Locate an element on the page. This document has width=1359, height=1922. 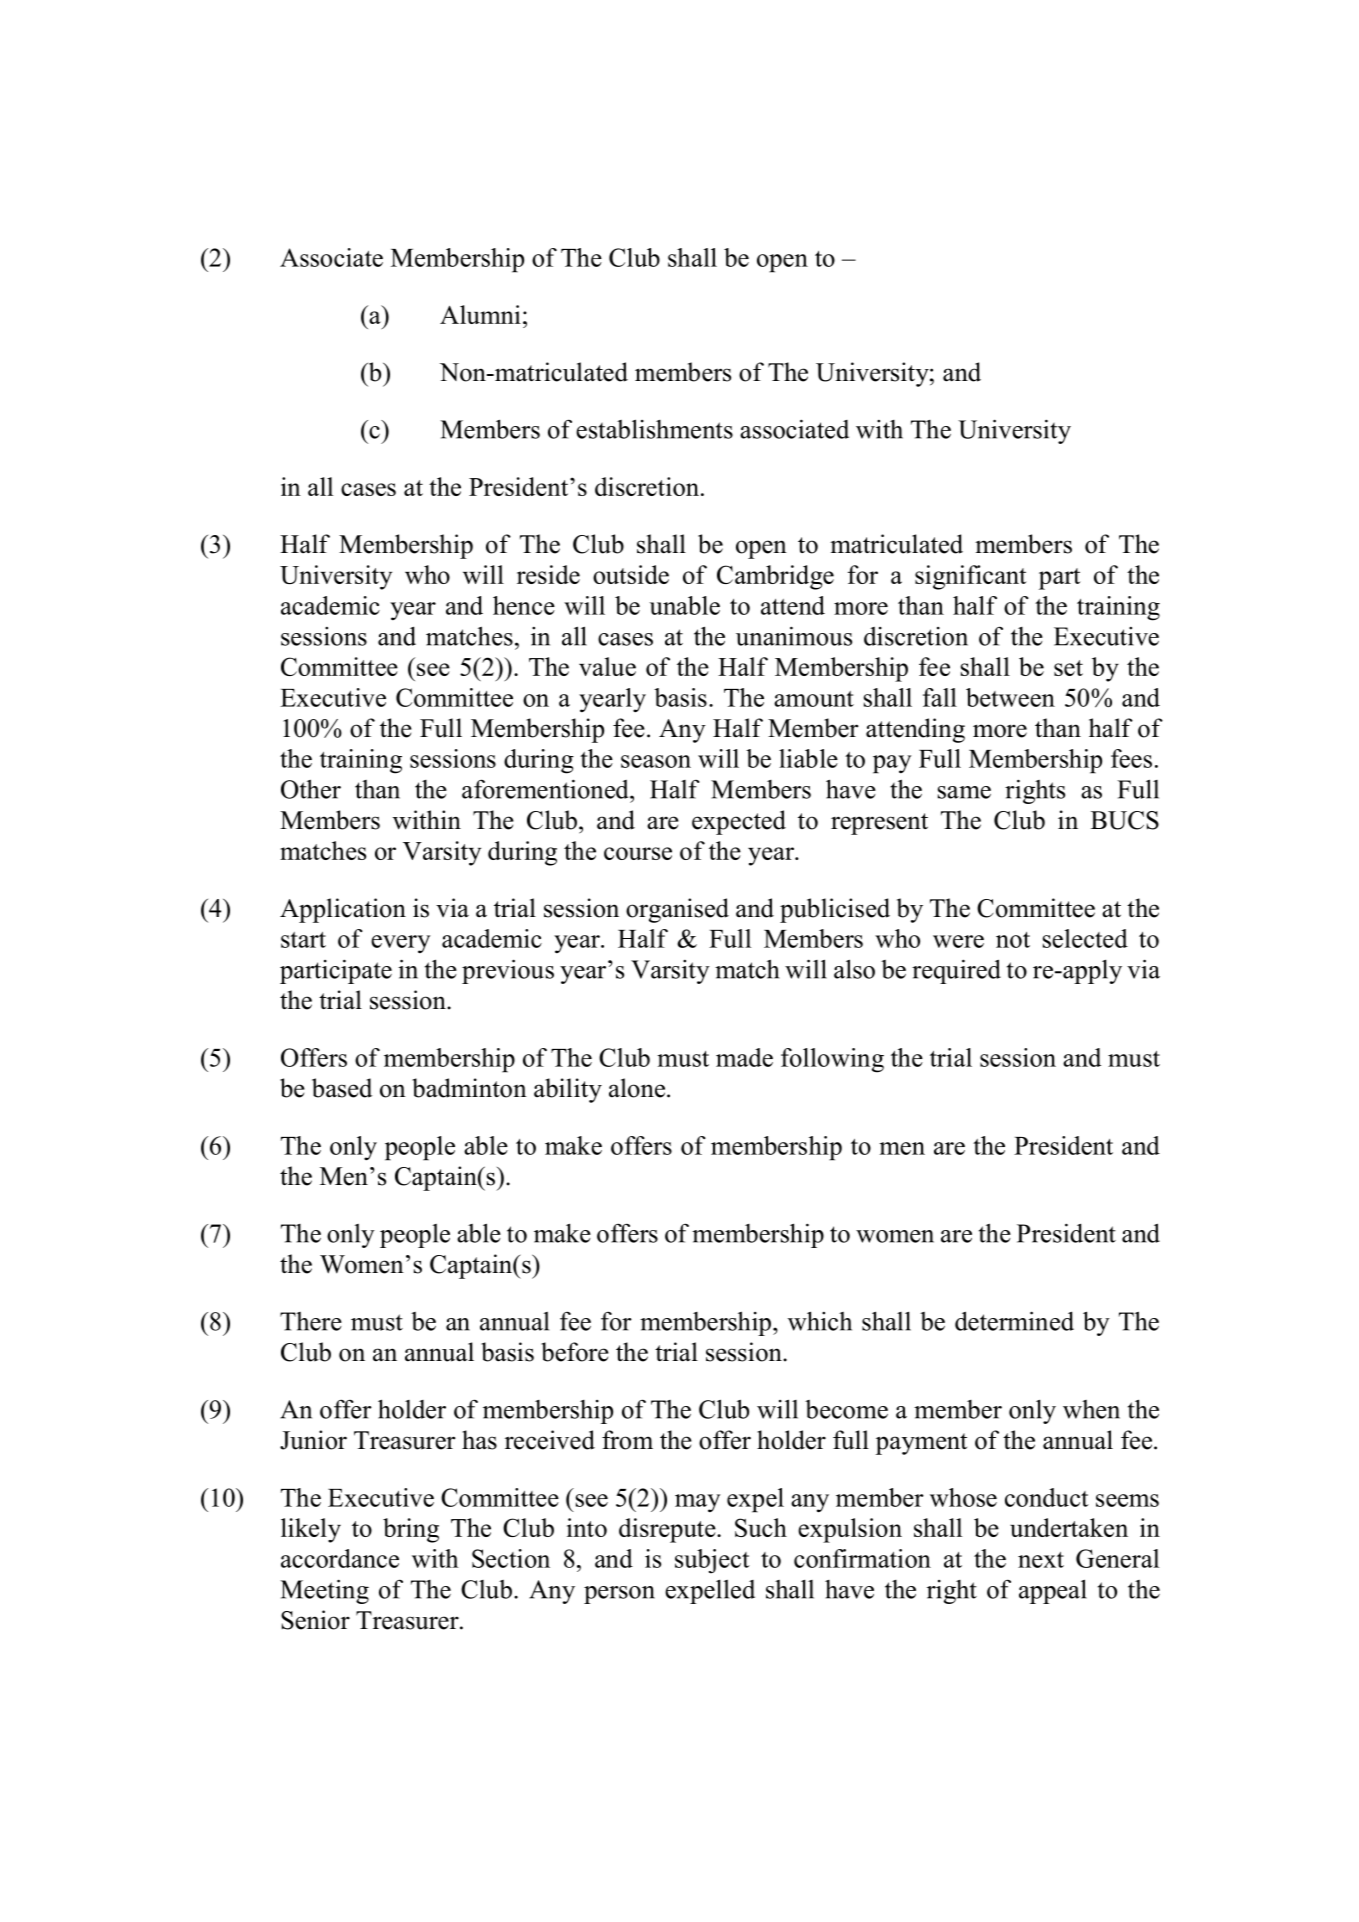
There is located at coordinates (311, 1321).
